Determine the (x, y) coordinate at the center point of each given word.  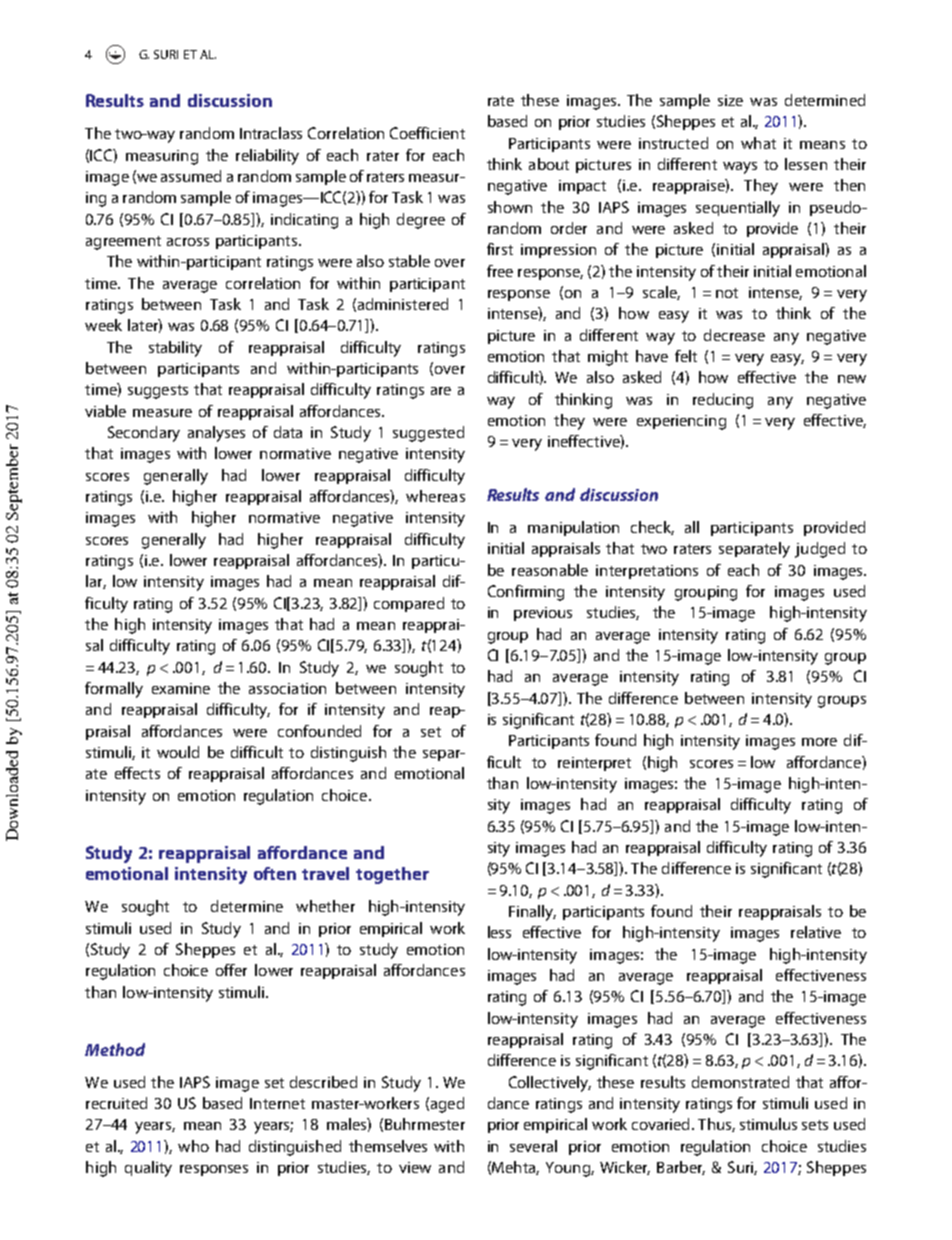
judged (820, 550)
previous (543, 614)
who (193, 1146)
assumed (191, 176)
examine (181, 688)
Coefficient (427, 133)
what (758, 143)
